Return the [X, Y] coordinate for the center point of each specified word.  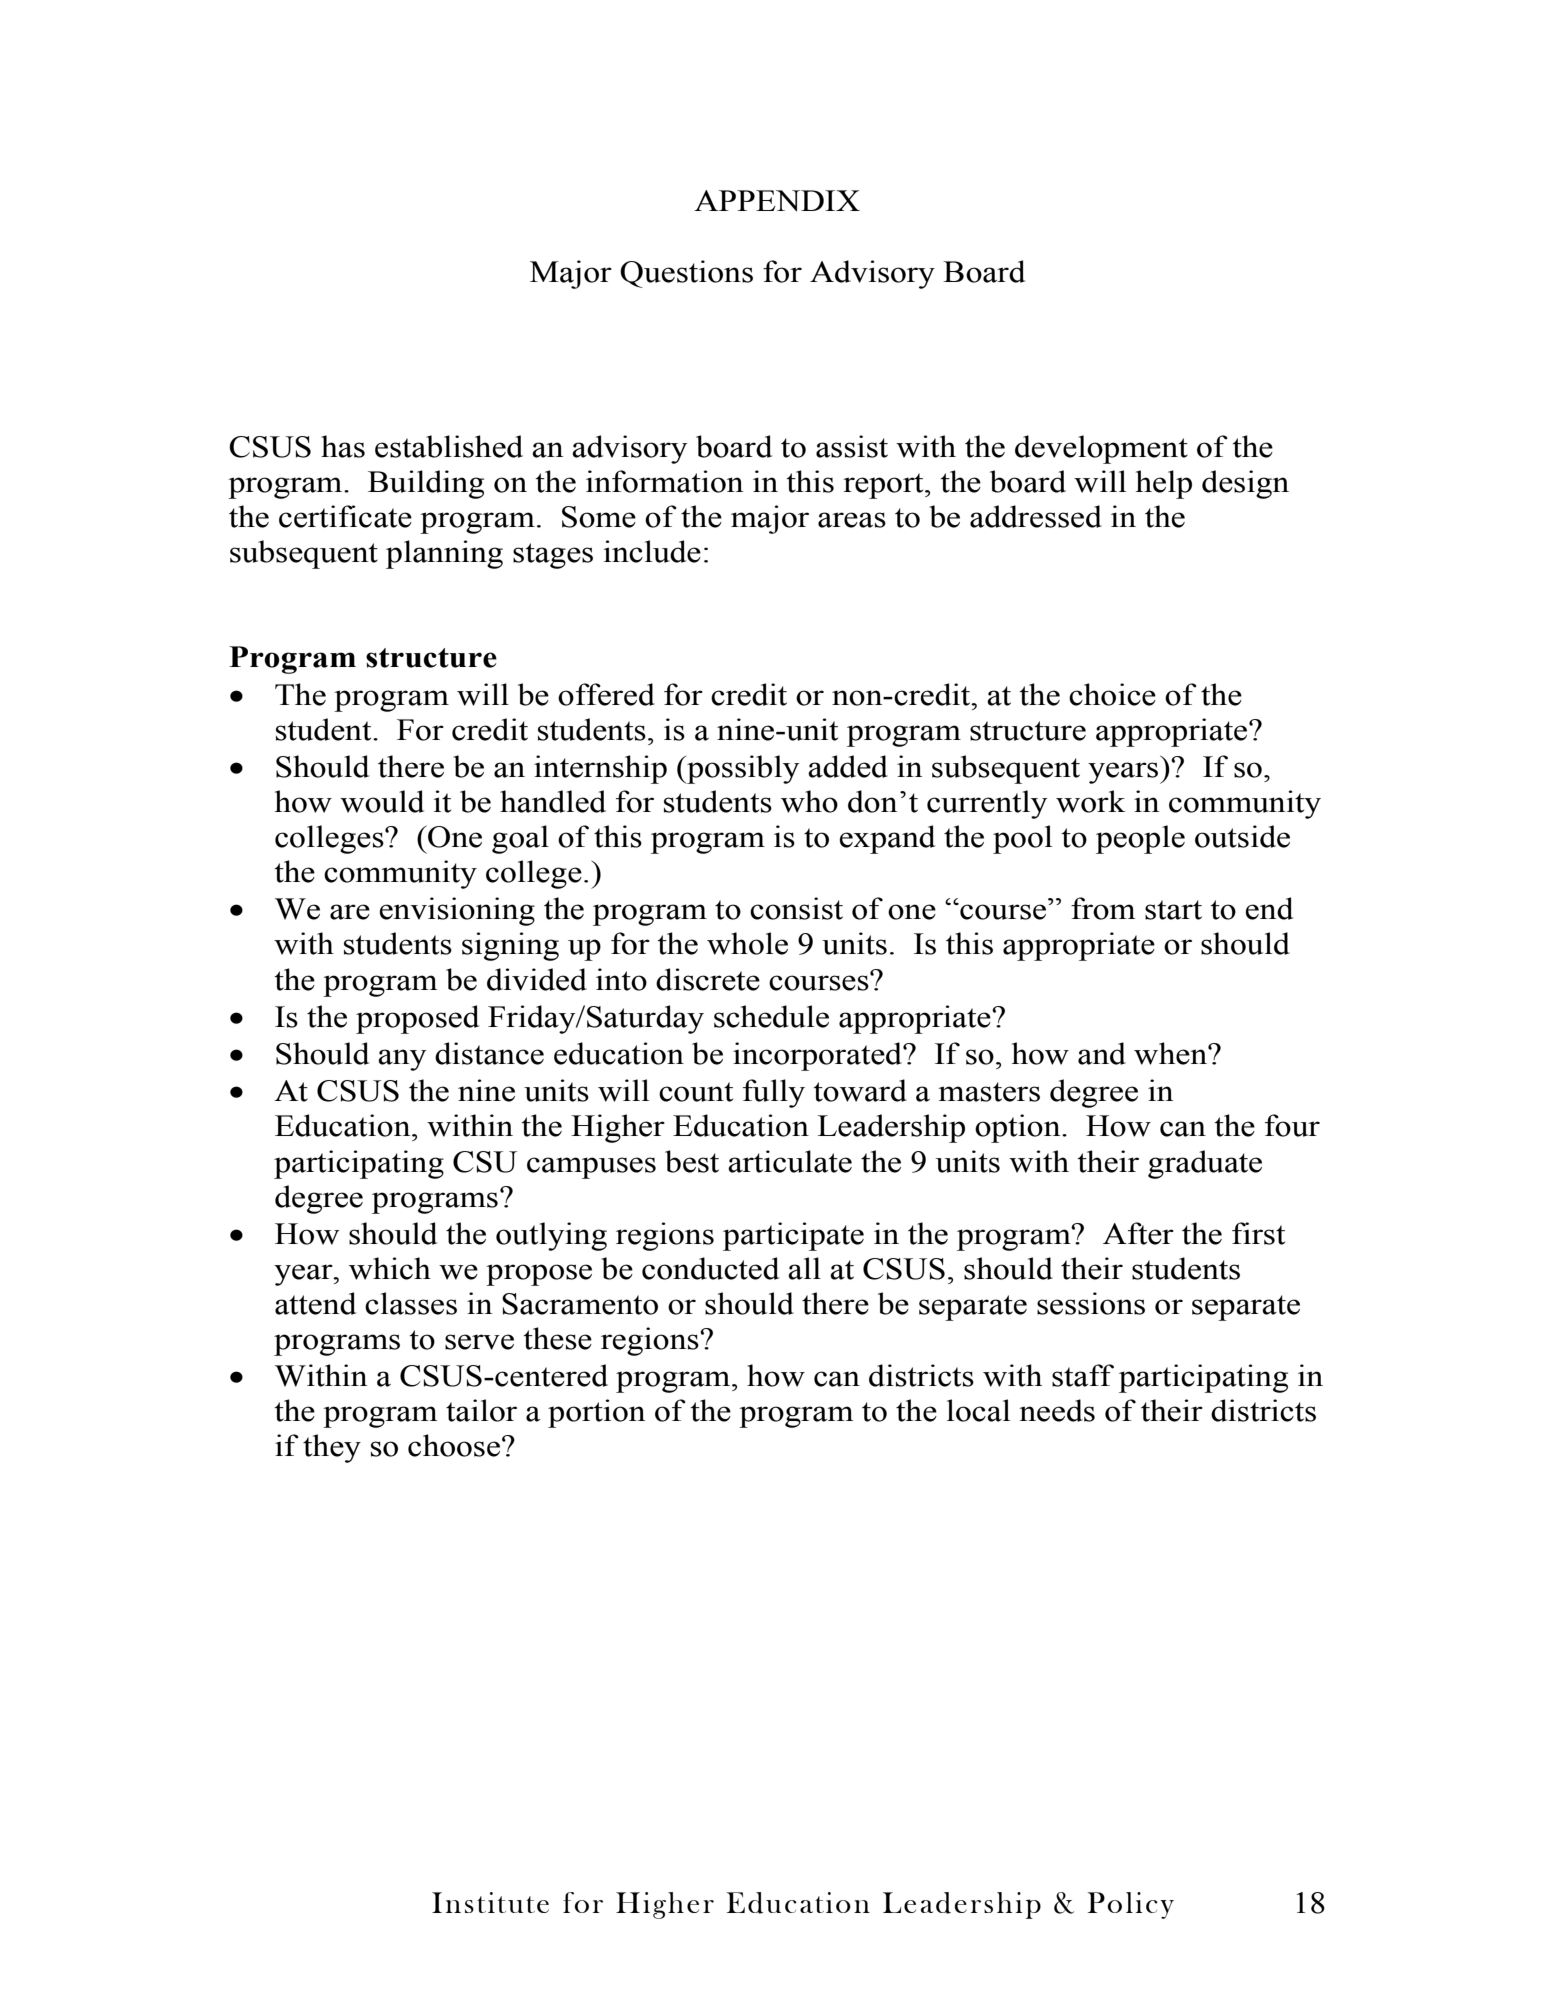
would [382, 801]
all [804, 1268]
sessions [1091, 1303]
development [1101, 449]
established [449, 446]
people [1140, 839]
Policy [1131, 1905]
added [848, 766]
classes [411, 1303]
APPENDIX [777, 201]
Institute [490, 1902]
